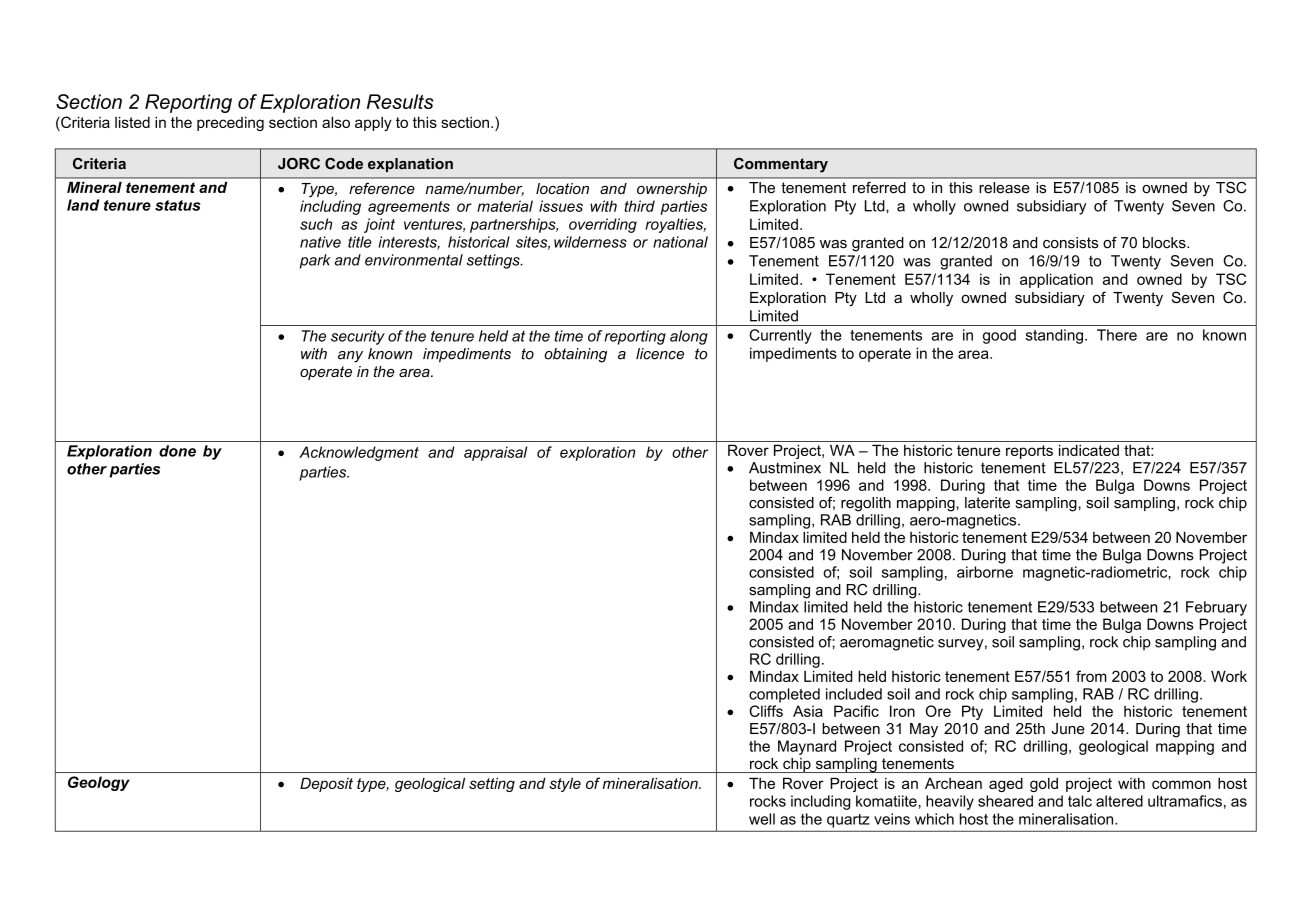  I want to click on park, so click(315, 261).
